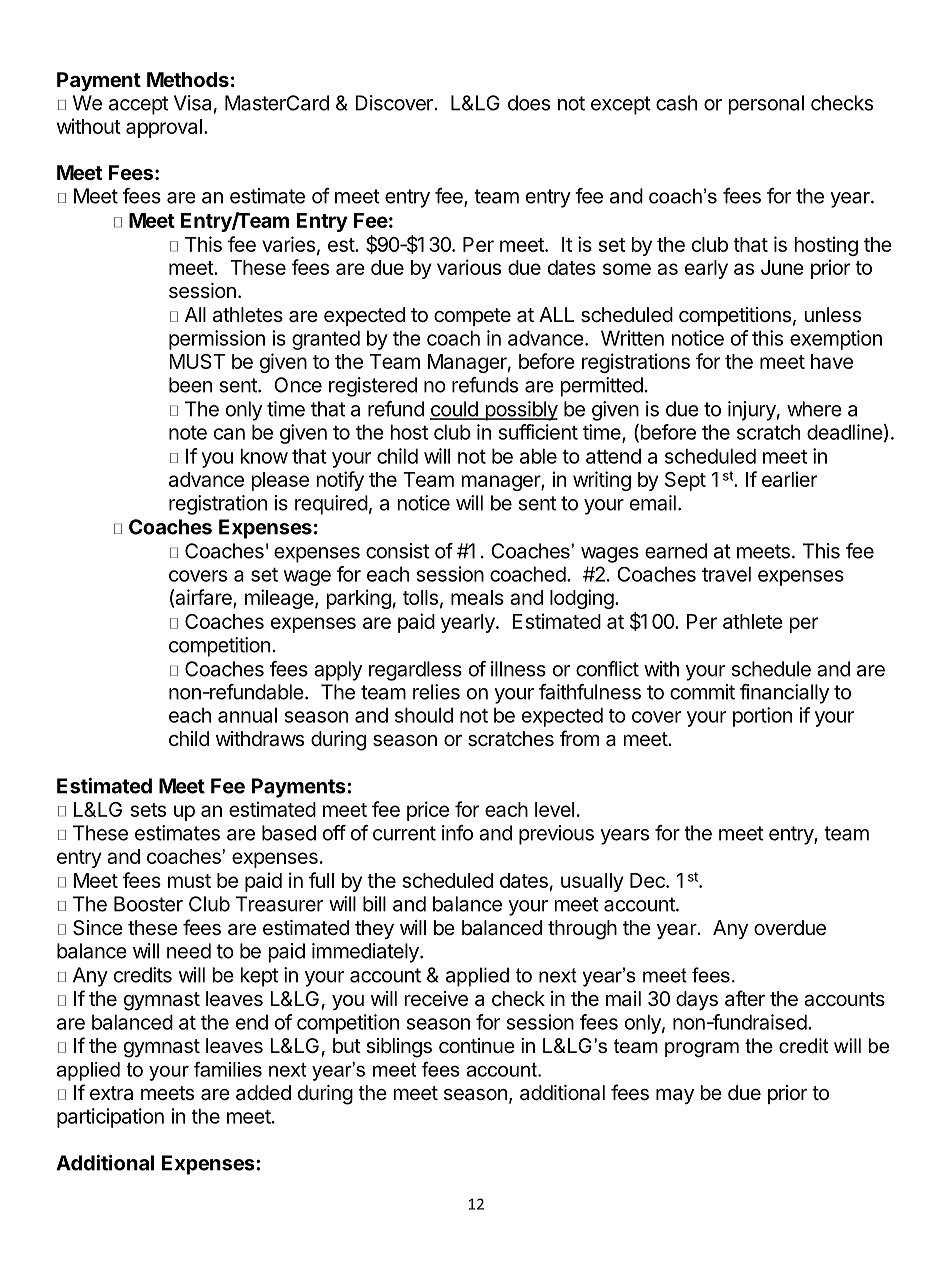 This screenshot has width=952, height=1272. I want to click on parking, so click(359, 599).
